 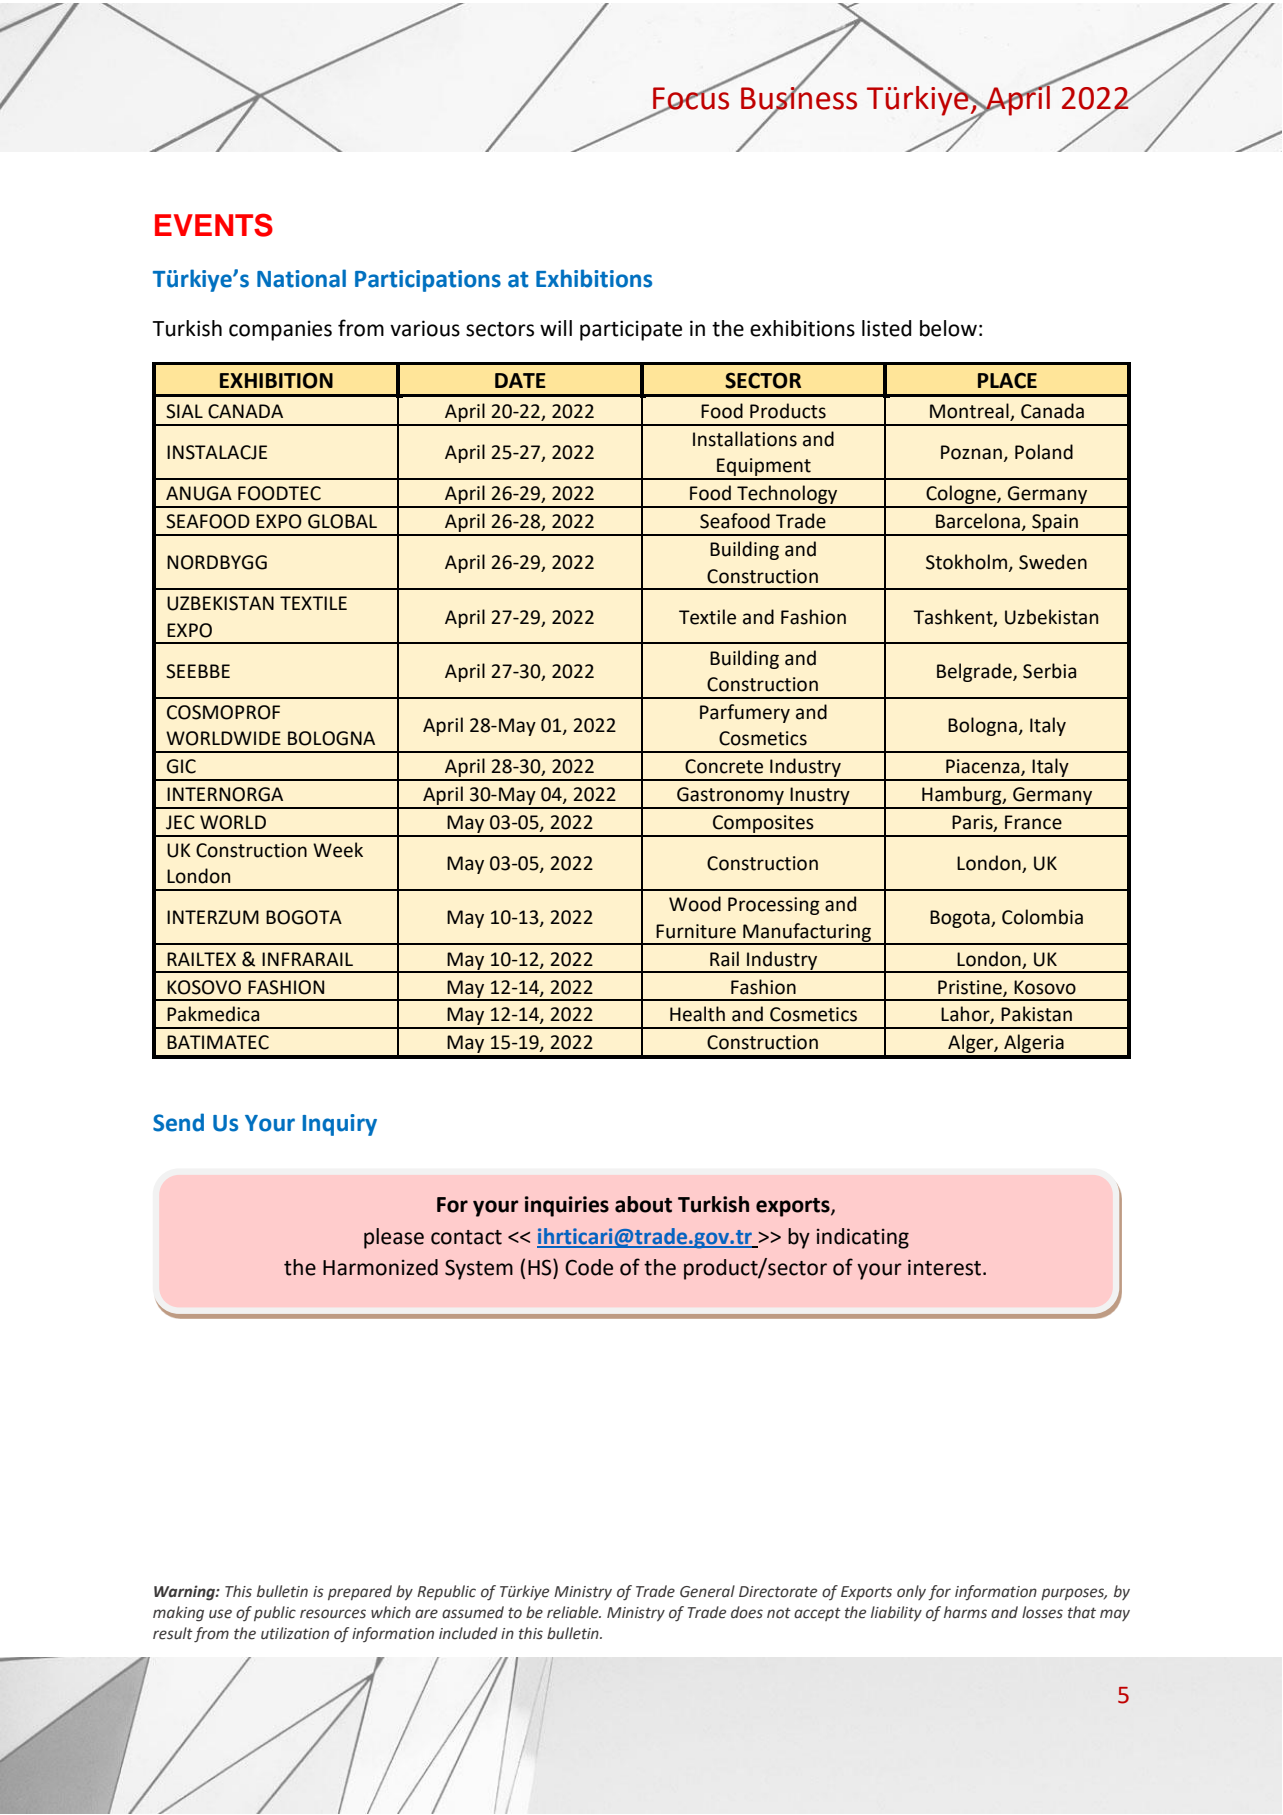 What do you see at coordinates (691, 98) in the screenshot?
I see `Focus` at bounding box center [691, 98].
